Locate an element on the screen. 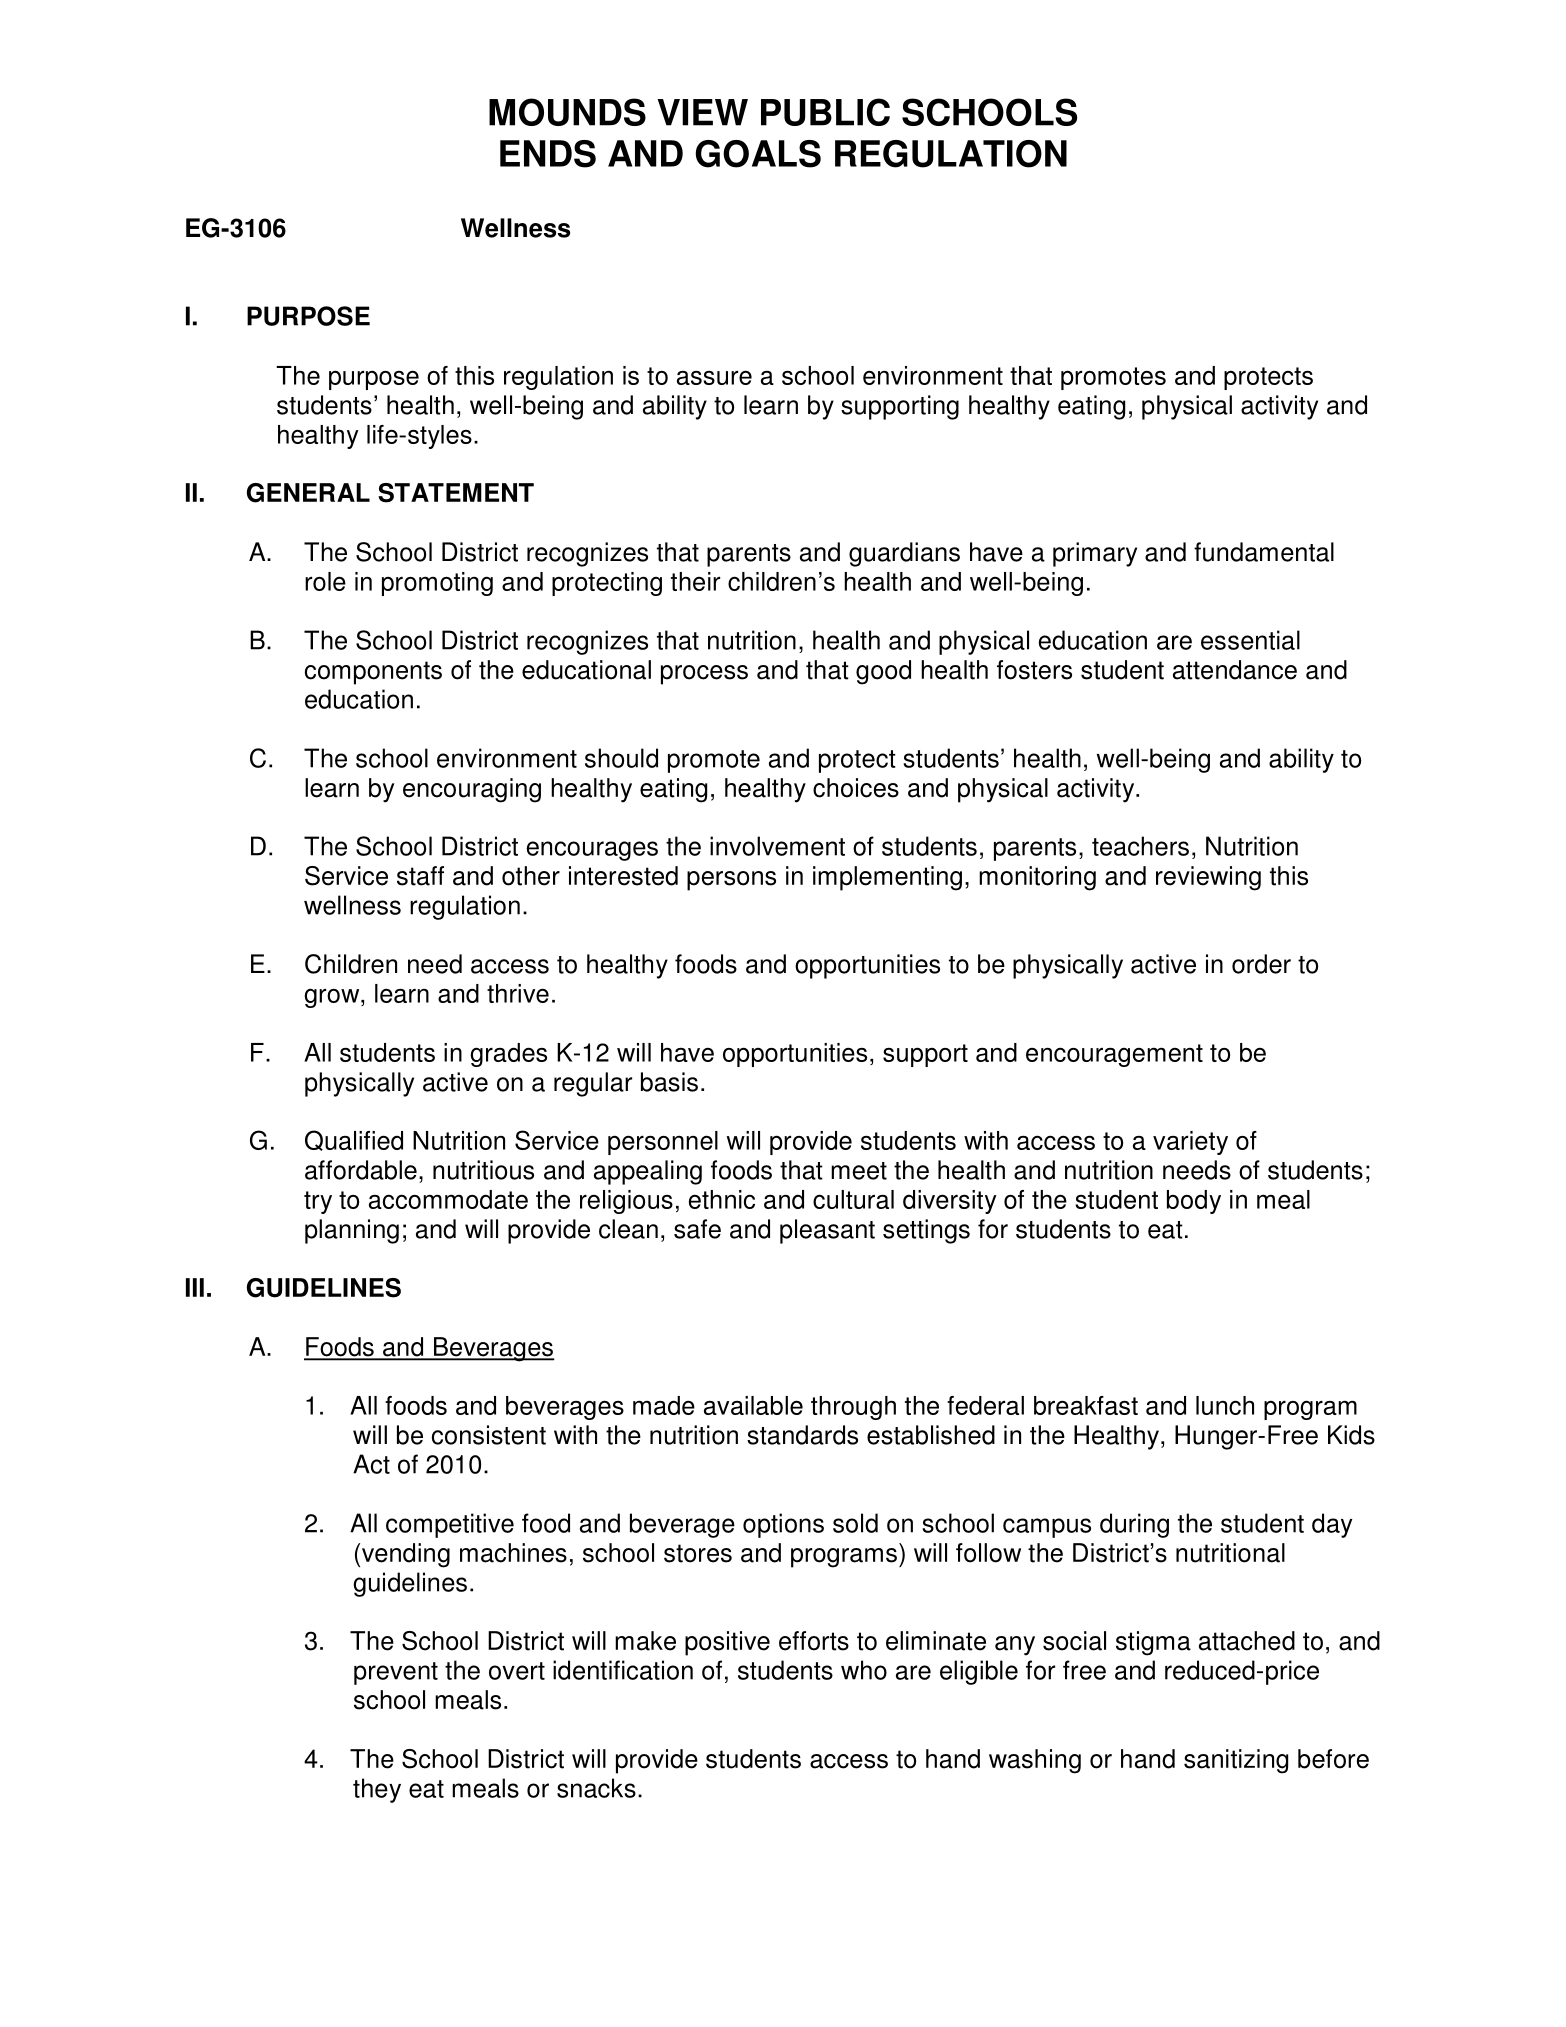  GOALS is located at coordinates (758, 154).
